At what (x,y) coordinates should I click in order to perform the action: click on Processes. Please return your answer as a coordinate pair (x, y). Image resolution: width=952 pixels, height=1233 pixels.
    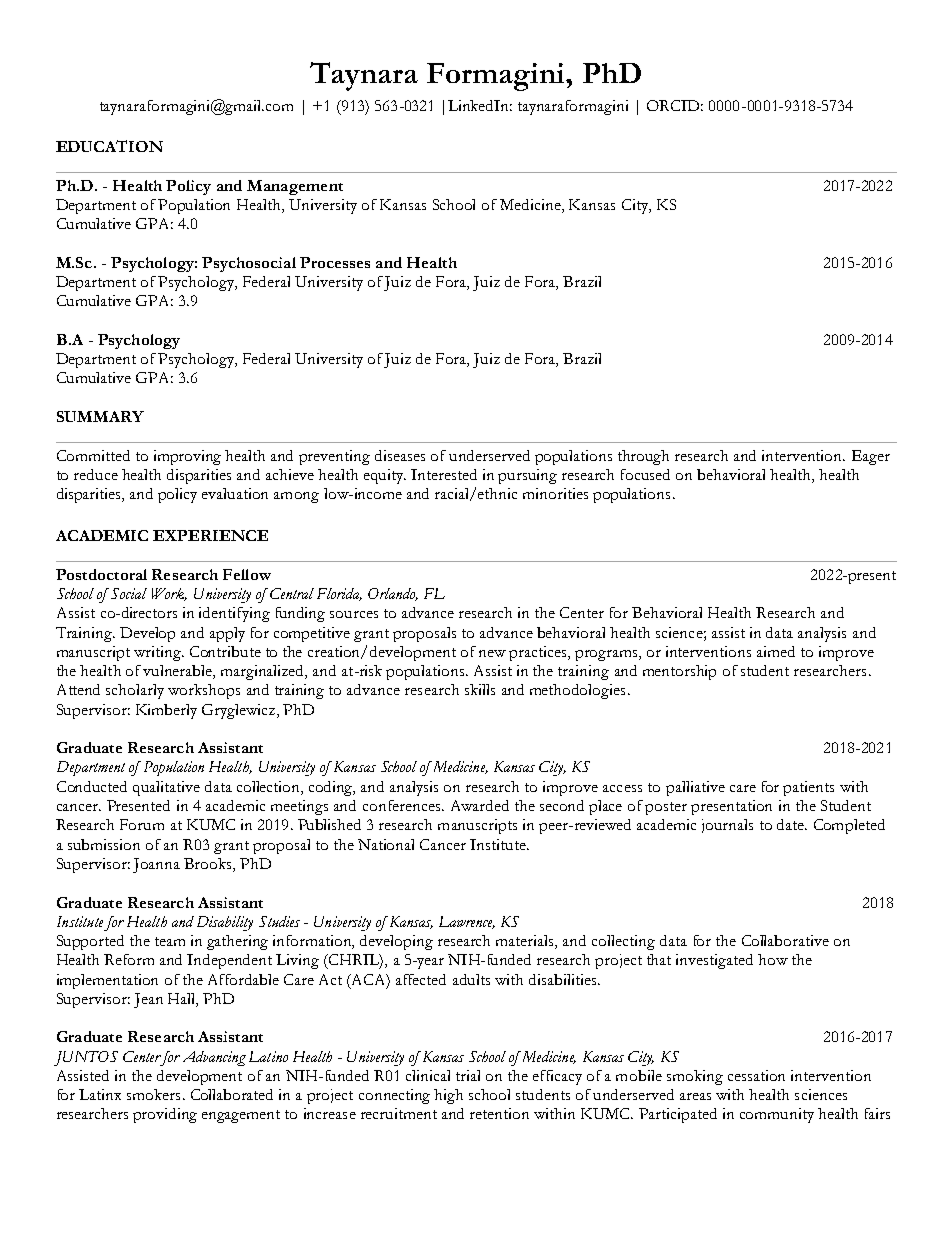
    Looking at the image, I should click on (335, 262).
